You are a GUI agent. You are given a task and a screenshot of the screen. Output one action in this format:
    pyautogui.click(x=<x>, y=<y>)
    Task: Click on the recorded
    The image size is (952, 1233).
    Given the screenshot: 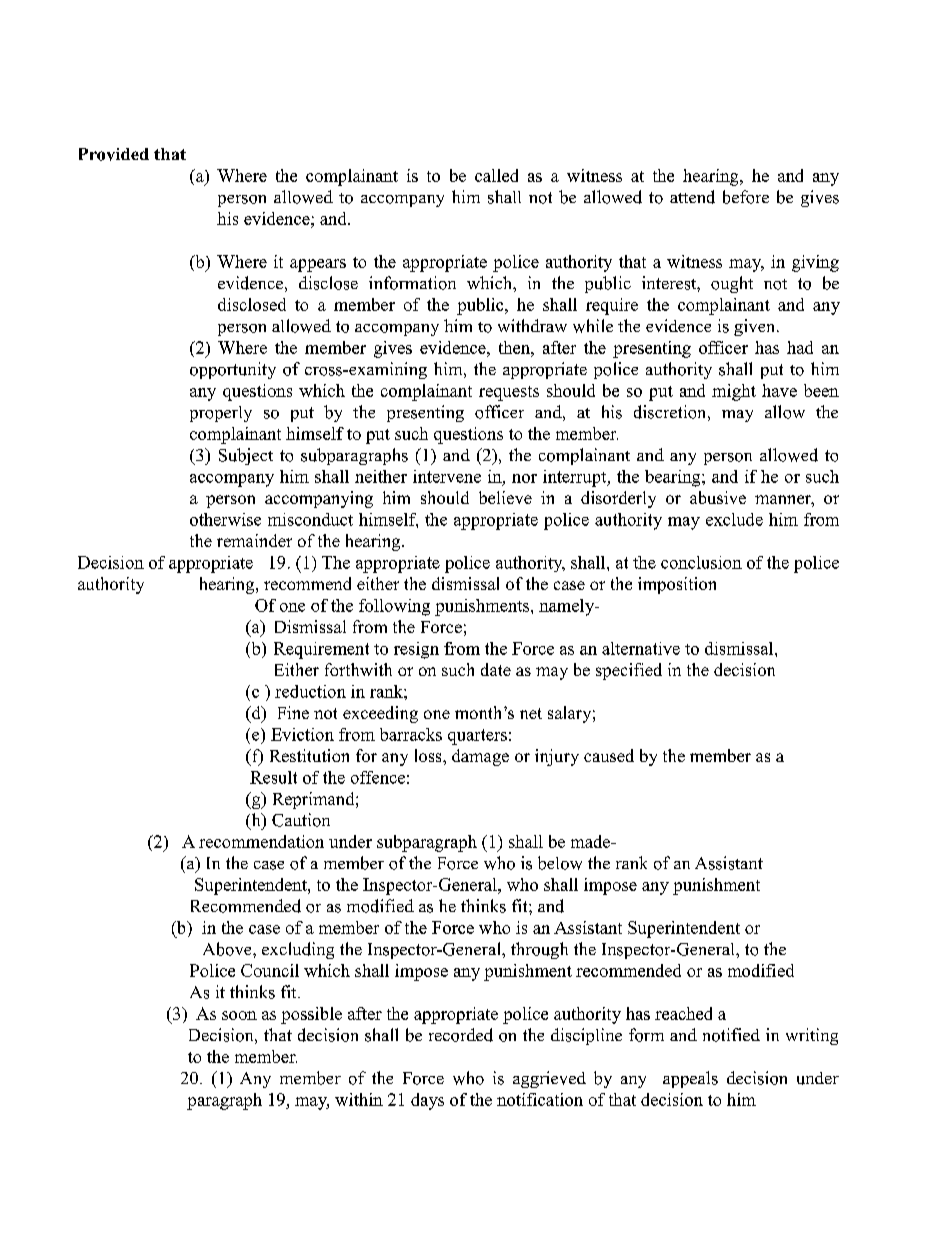 What is the action you would take?
    pyautogui.click(x=461, y=1035)
